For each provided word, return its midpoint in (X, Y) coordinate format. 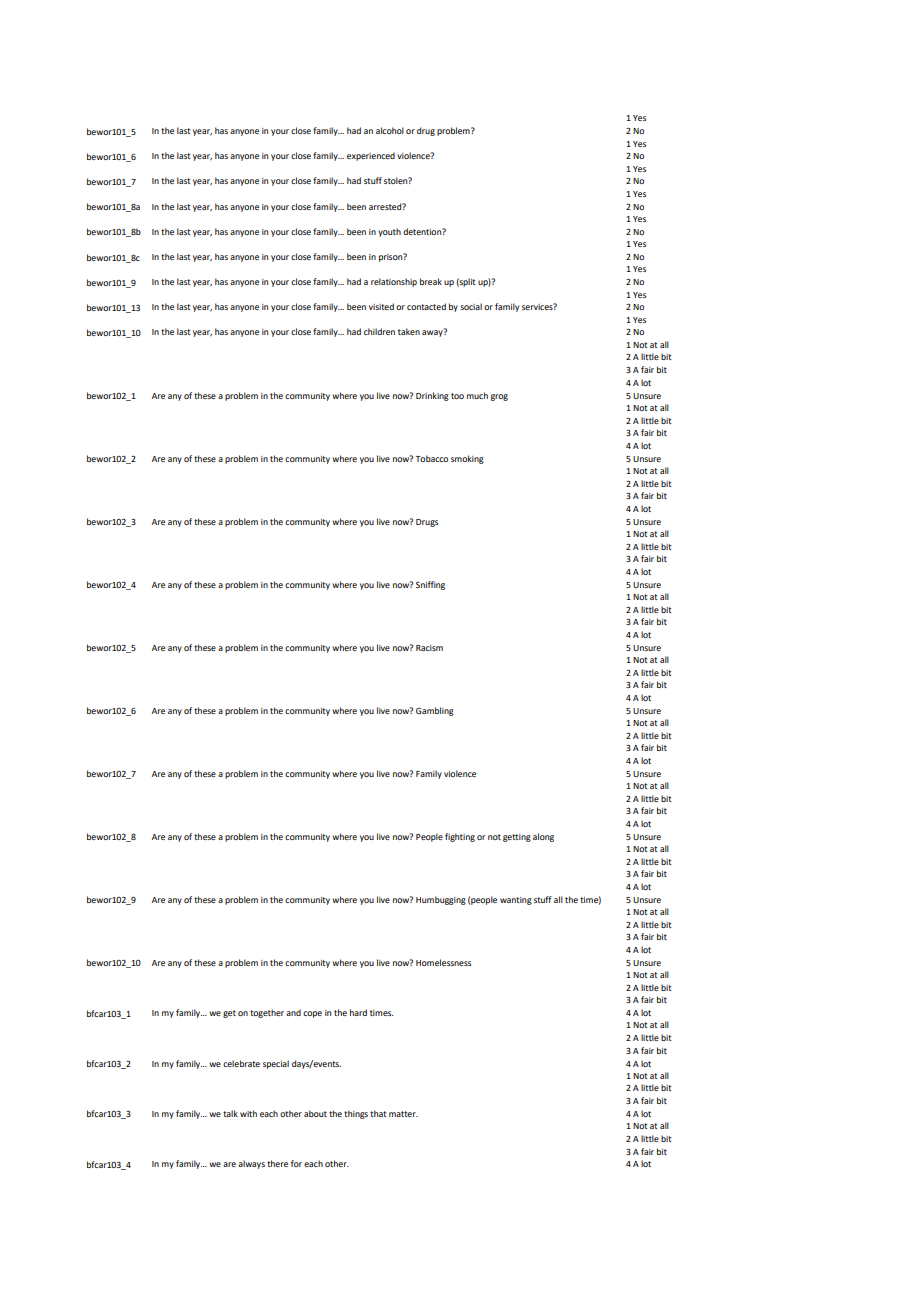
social (471, 306)
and (293, 1012)
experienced (371, 156)
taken (409, 331)
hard (358, 1012)
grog (499, 397)
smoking (467, 459)
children (379, 331)
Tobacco (431, 458)
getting (517, 838)
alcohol (390, 130)
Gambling (435, 711)
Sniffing (430, 585)
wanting (516, 901)
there (277, 1163)
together (267, 1013)
